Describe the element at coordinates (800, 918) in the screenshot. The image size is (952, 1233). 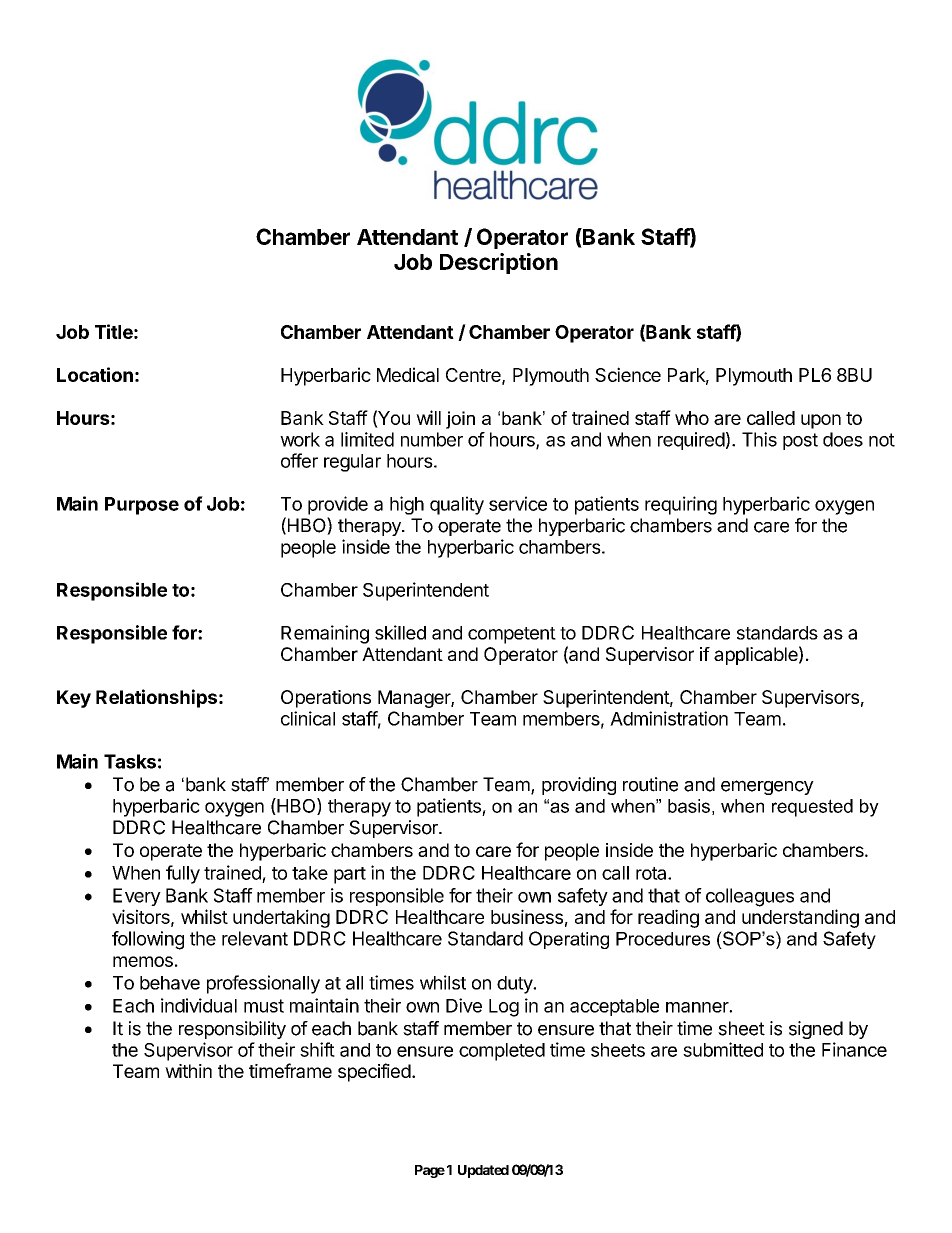
I see `understanding` at that location.
